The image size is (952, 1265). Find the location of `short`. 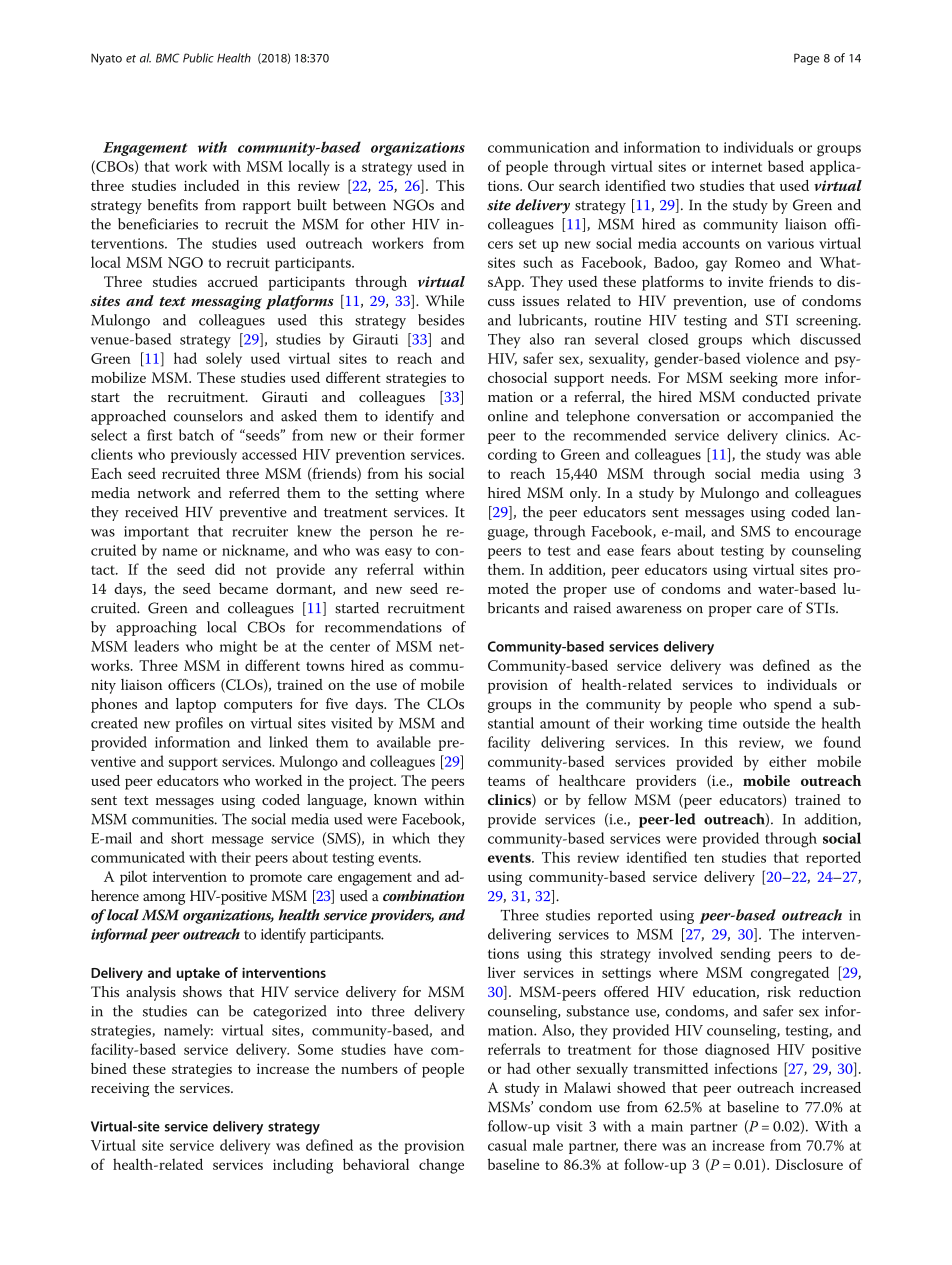

short is located at coordinates (187, 838).
